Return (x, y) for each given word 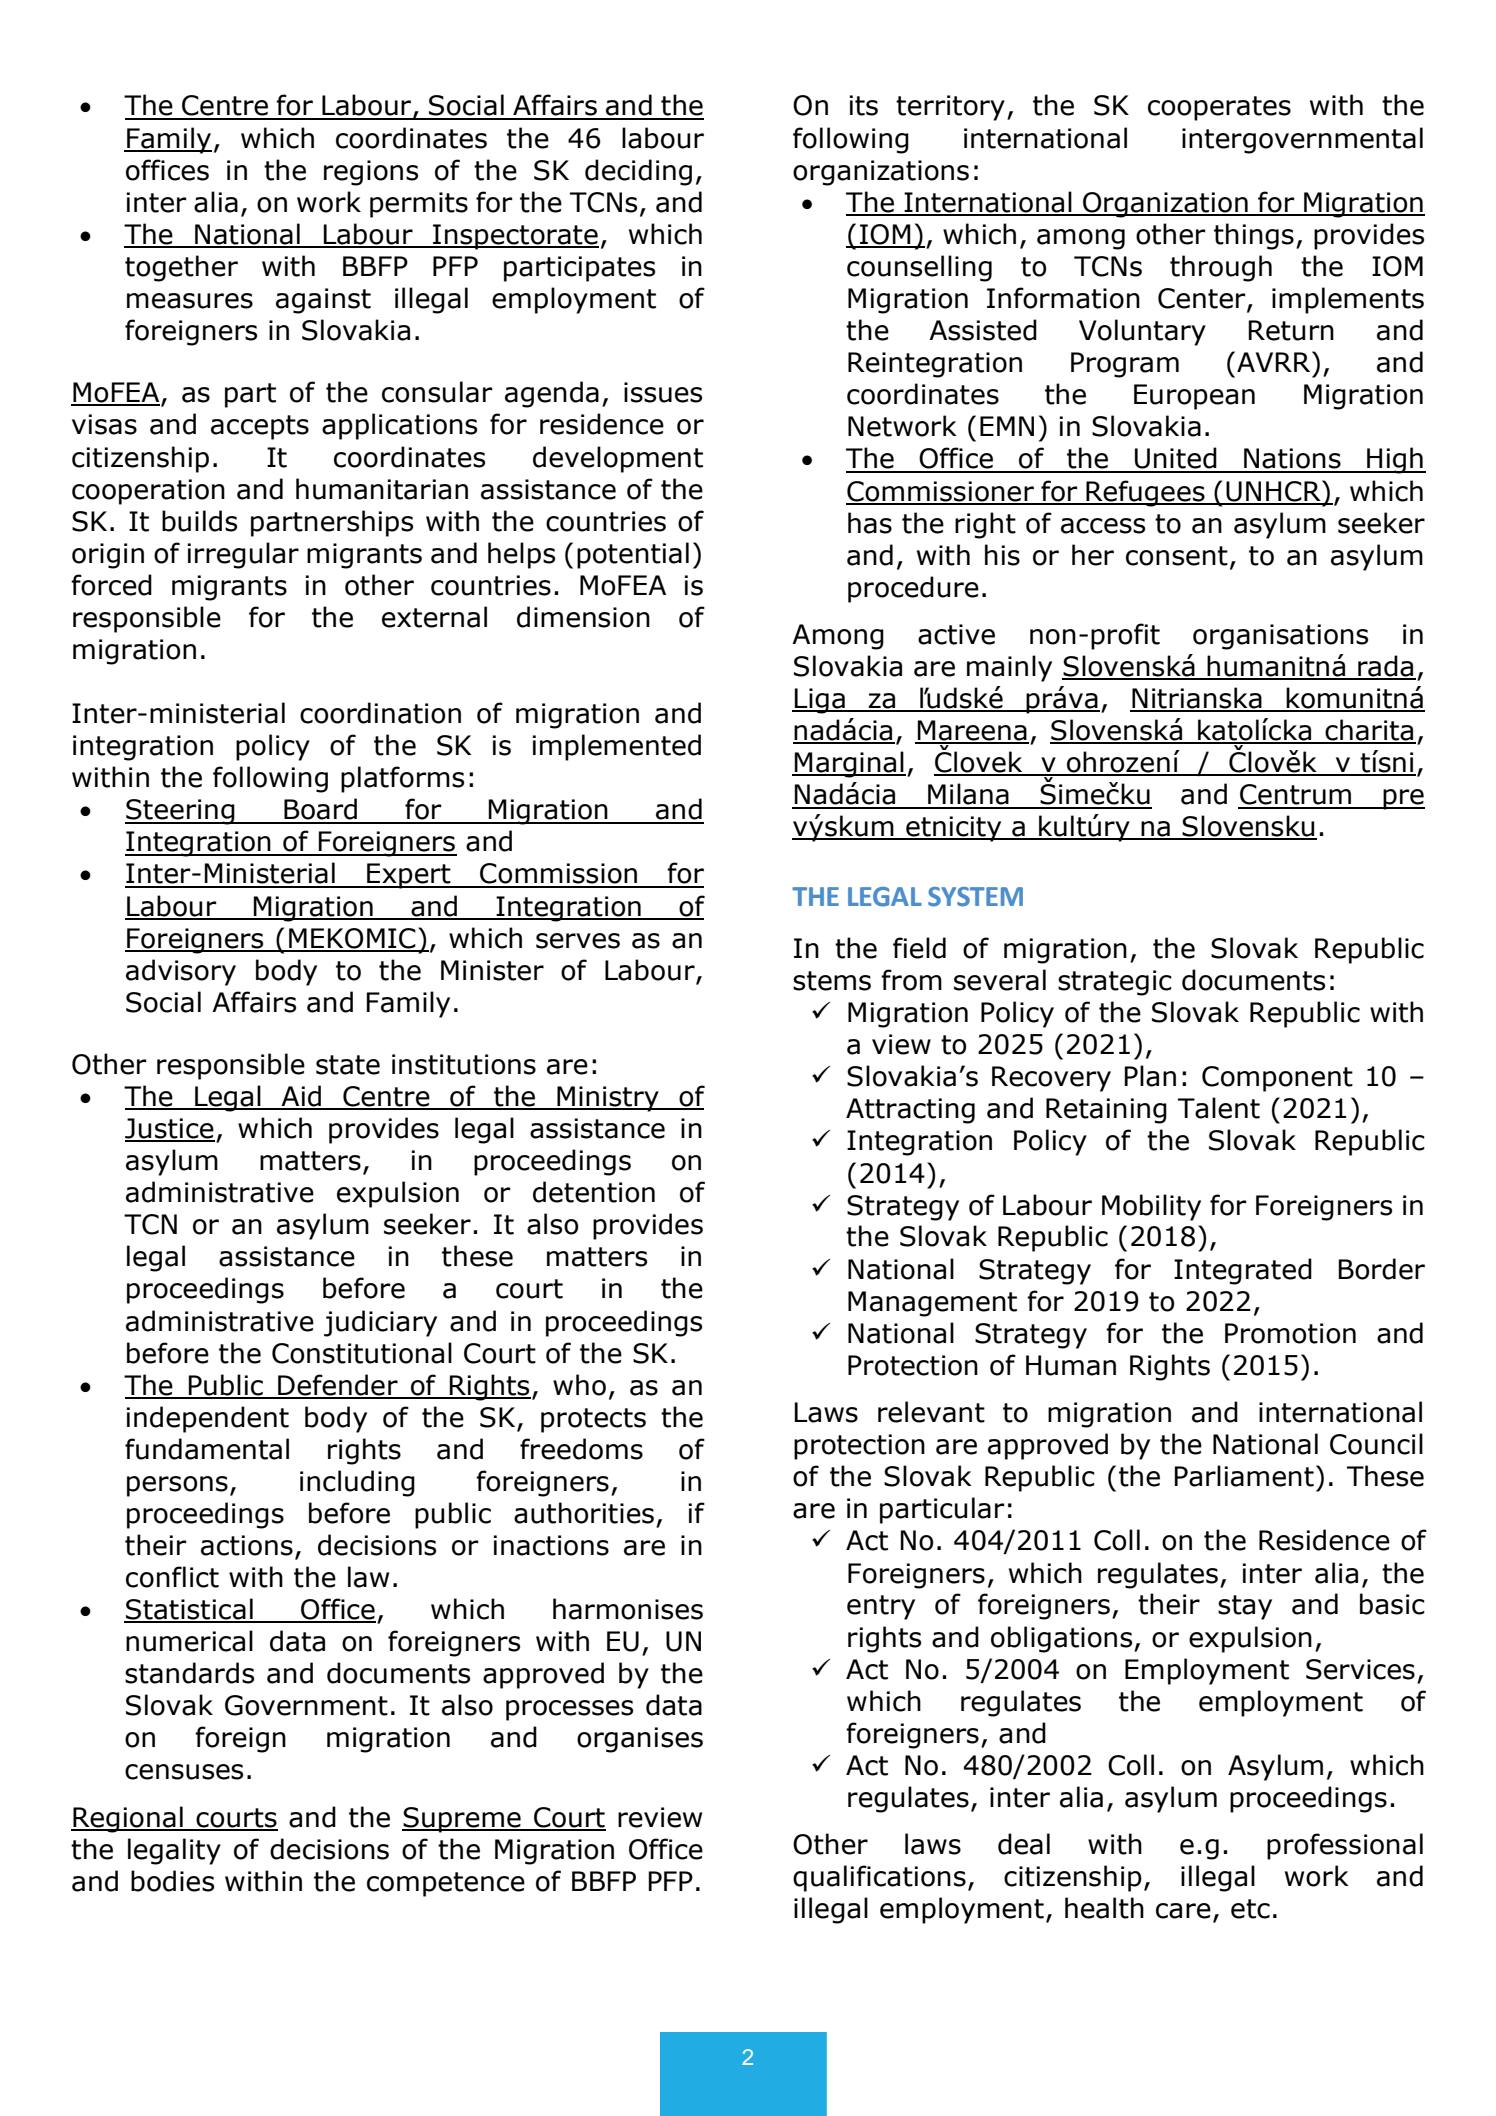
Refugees (1145, 493)
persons (177, 1486)
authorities (584, 1513)
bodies (172, 1881)
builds (199, 521)
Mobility (1151, 1207)
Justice (170, 1129)
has (870, 523)
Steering (181, 812)
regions (371, 173)
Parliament (1244, 1476)
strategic (1115, 983)
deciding (638, 172)
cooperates (1219, 108)
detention (594, 1192)
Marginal (849, 764)
